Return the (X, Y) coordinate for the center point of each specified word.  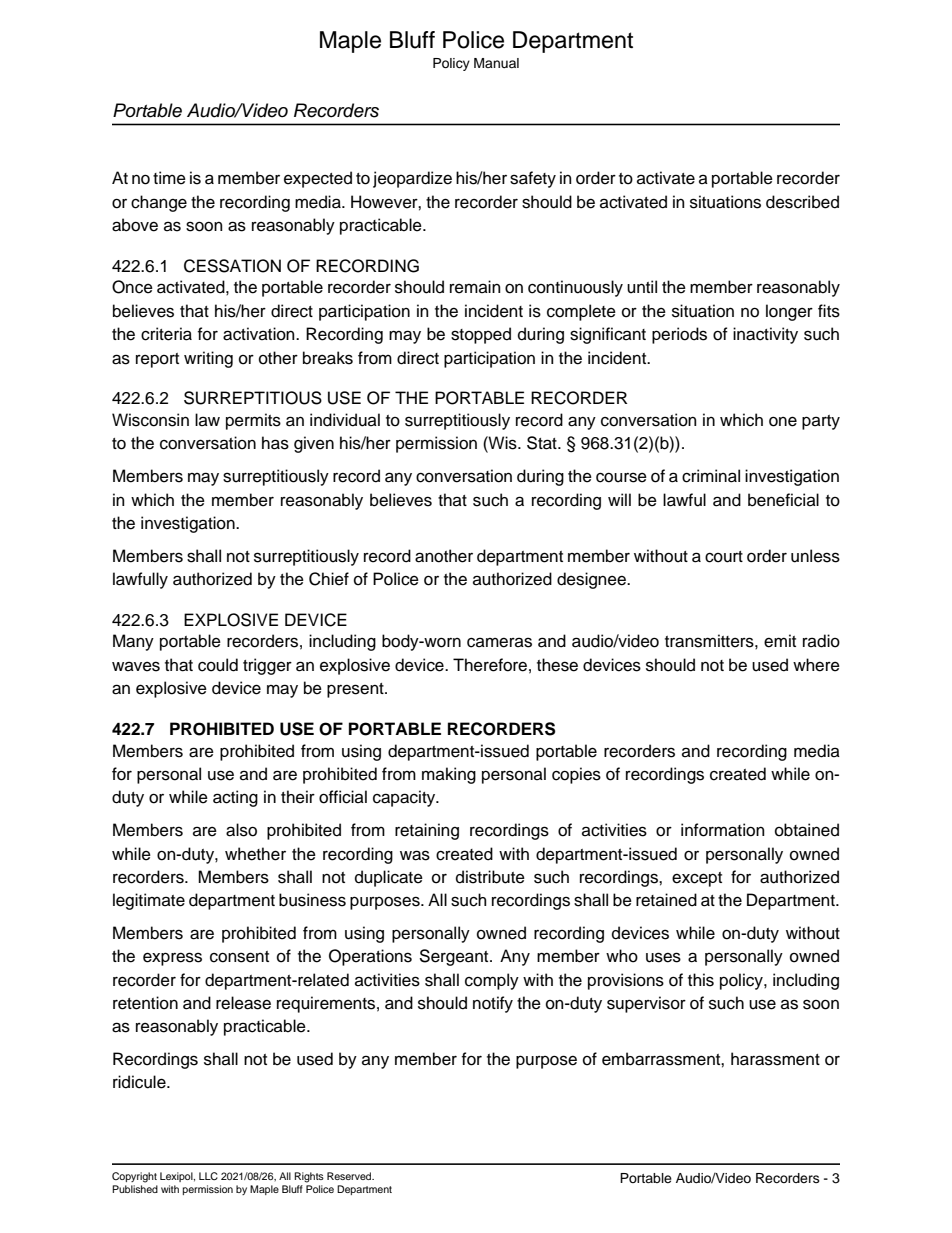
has (275, 443)
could (218, 665)
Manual (496, 63)
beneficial (783, 500)
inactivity (765, 335)
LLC (208, 1176)
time (169, 178)
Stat (543, 443)
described (802, 202)
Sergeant (455, 957)
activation (260, 334)
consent (239, 957)
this (701, 980)
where (816, 665)
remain (475, 287)
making (449, 775)
